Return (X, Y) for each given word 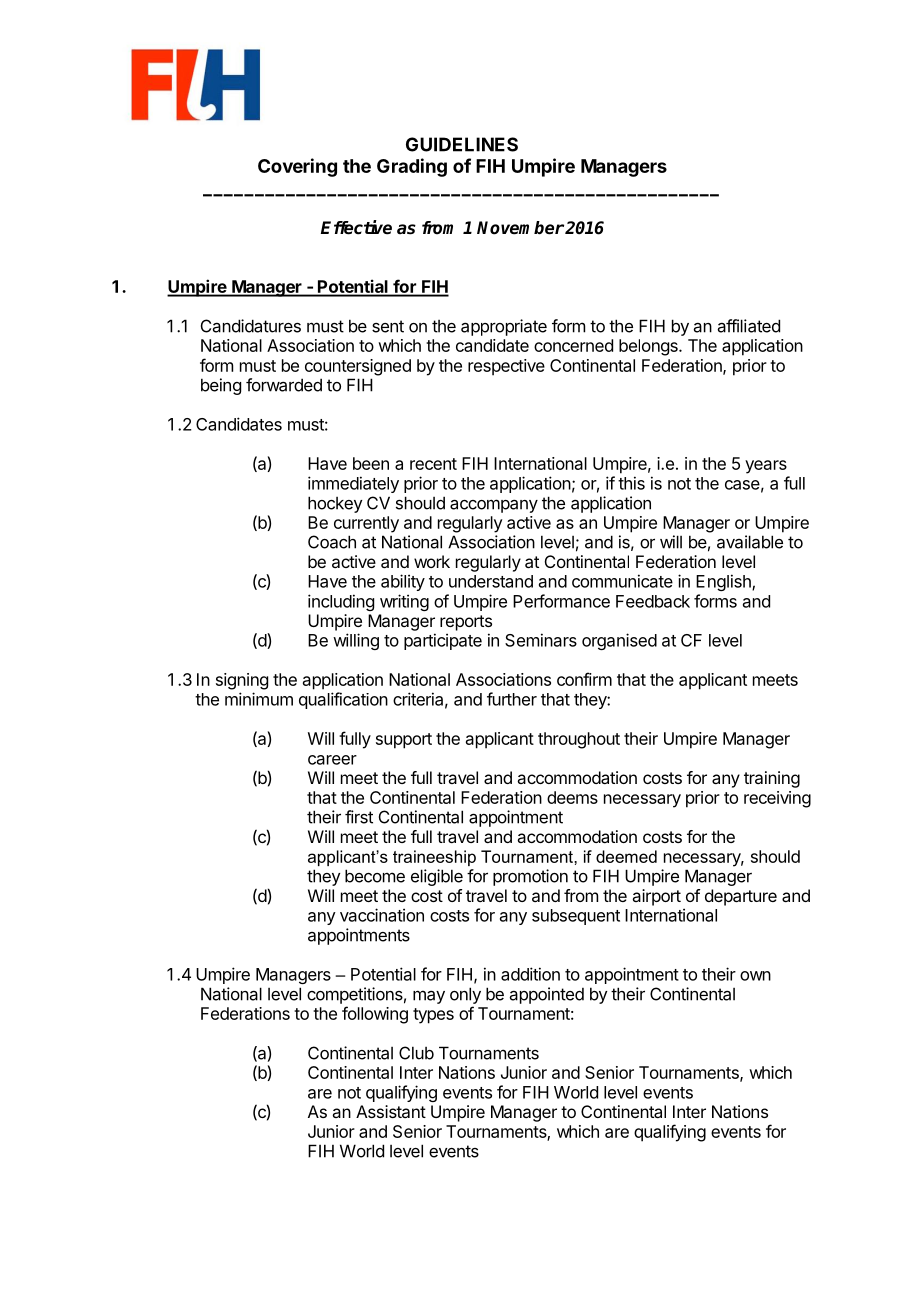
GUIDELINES (462, 144)
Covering (297, 167)
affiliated (749, 326)
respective (506, 367)
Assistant (391, 1111)
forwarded (284, 385)
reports (466, 623)
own (755, 976)
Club (416, 1053)
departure (741, 897)
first (359, 817)
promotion (530, 877)
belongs (649, 347)
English (724, 582)
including (341, 602)
